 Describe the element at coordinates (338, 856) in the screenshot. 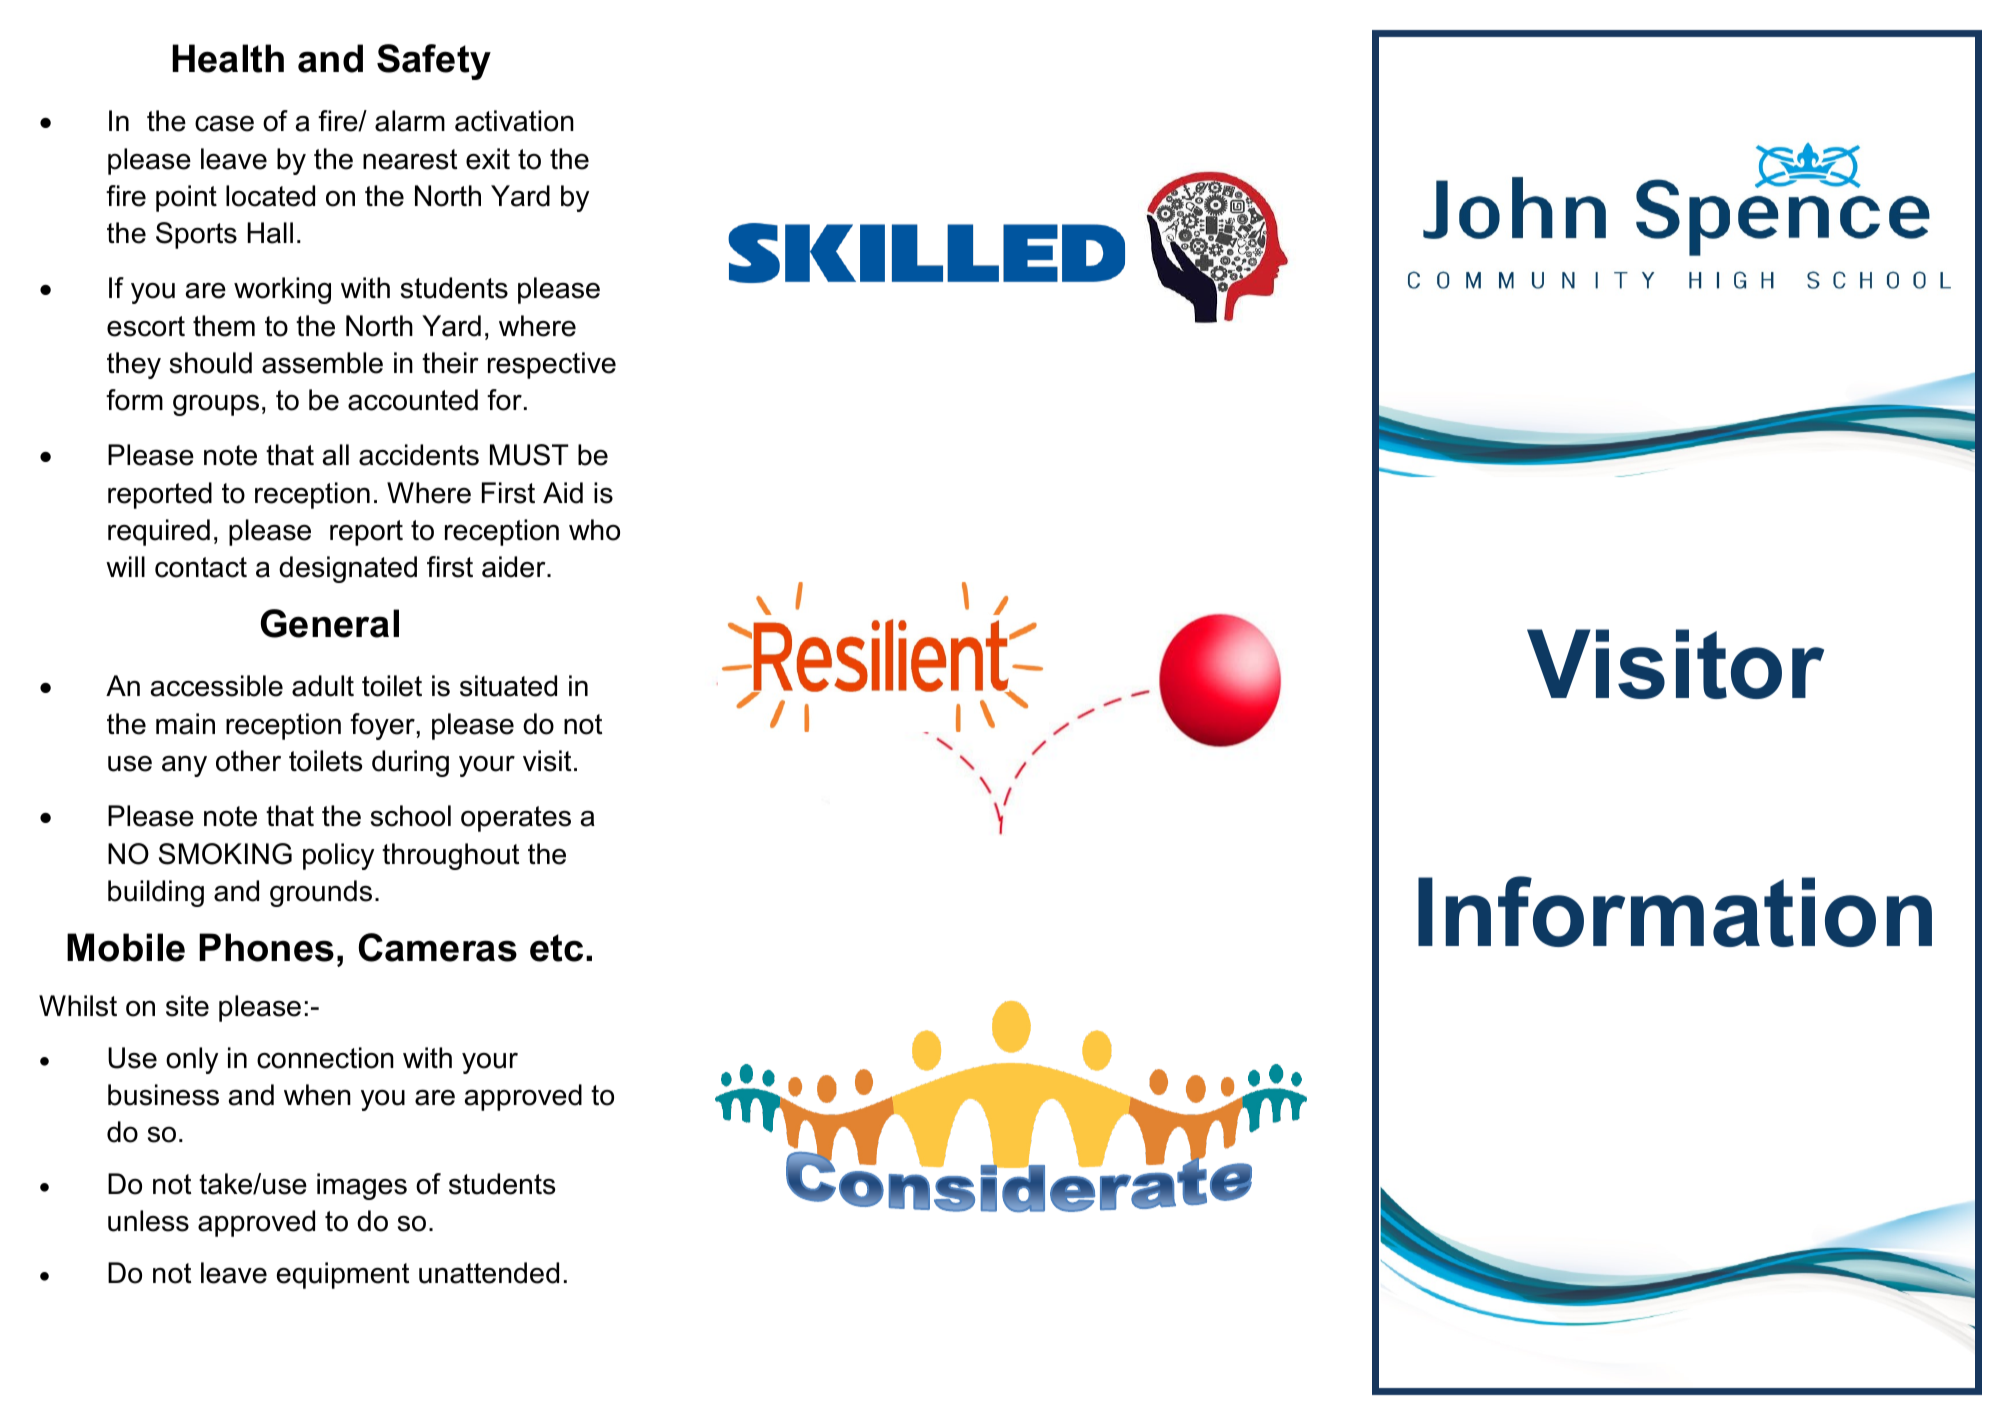

I see `policy` at that location.
